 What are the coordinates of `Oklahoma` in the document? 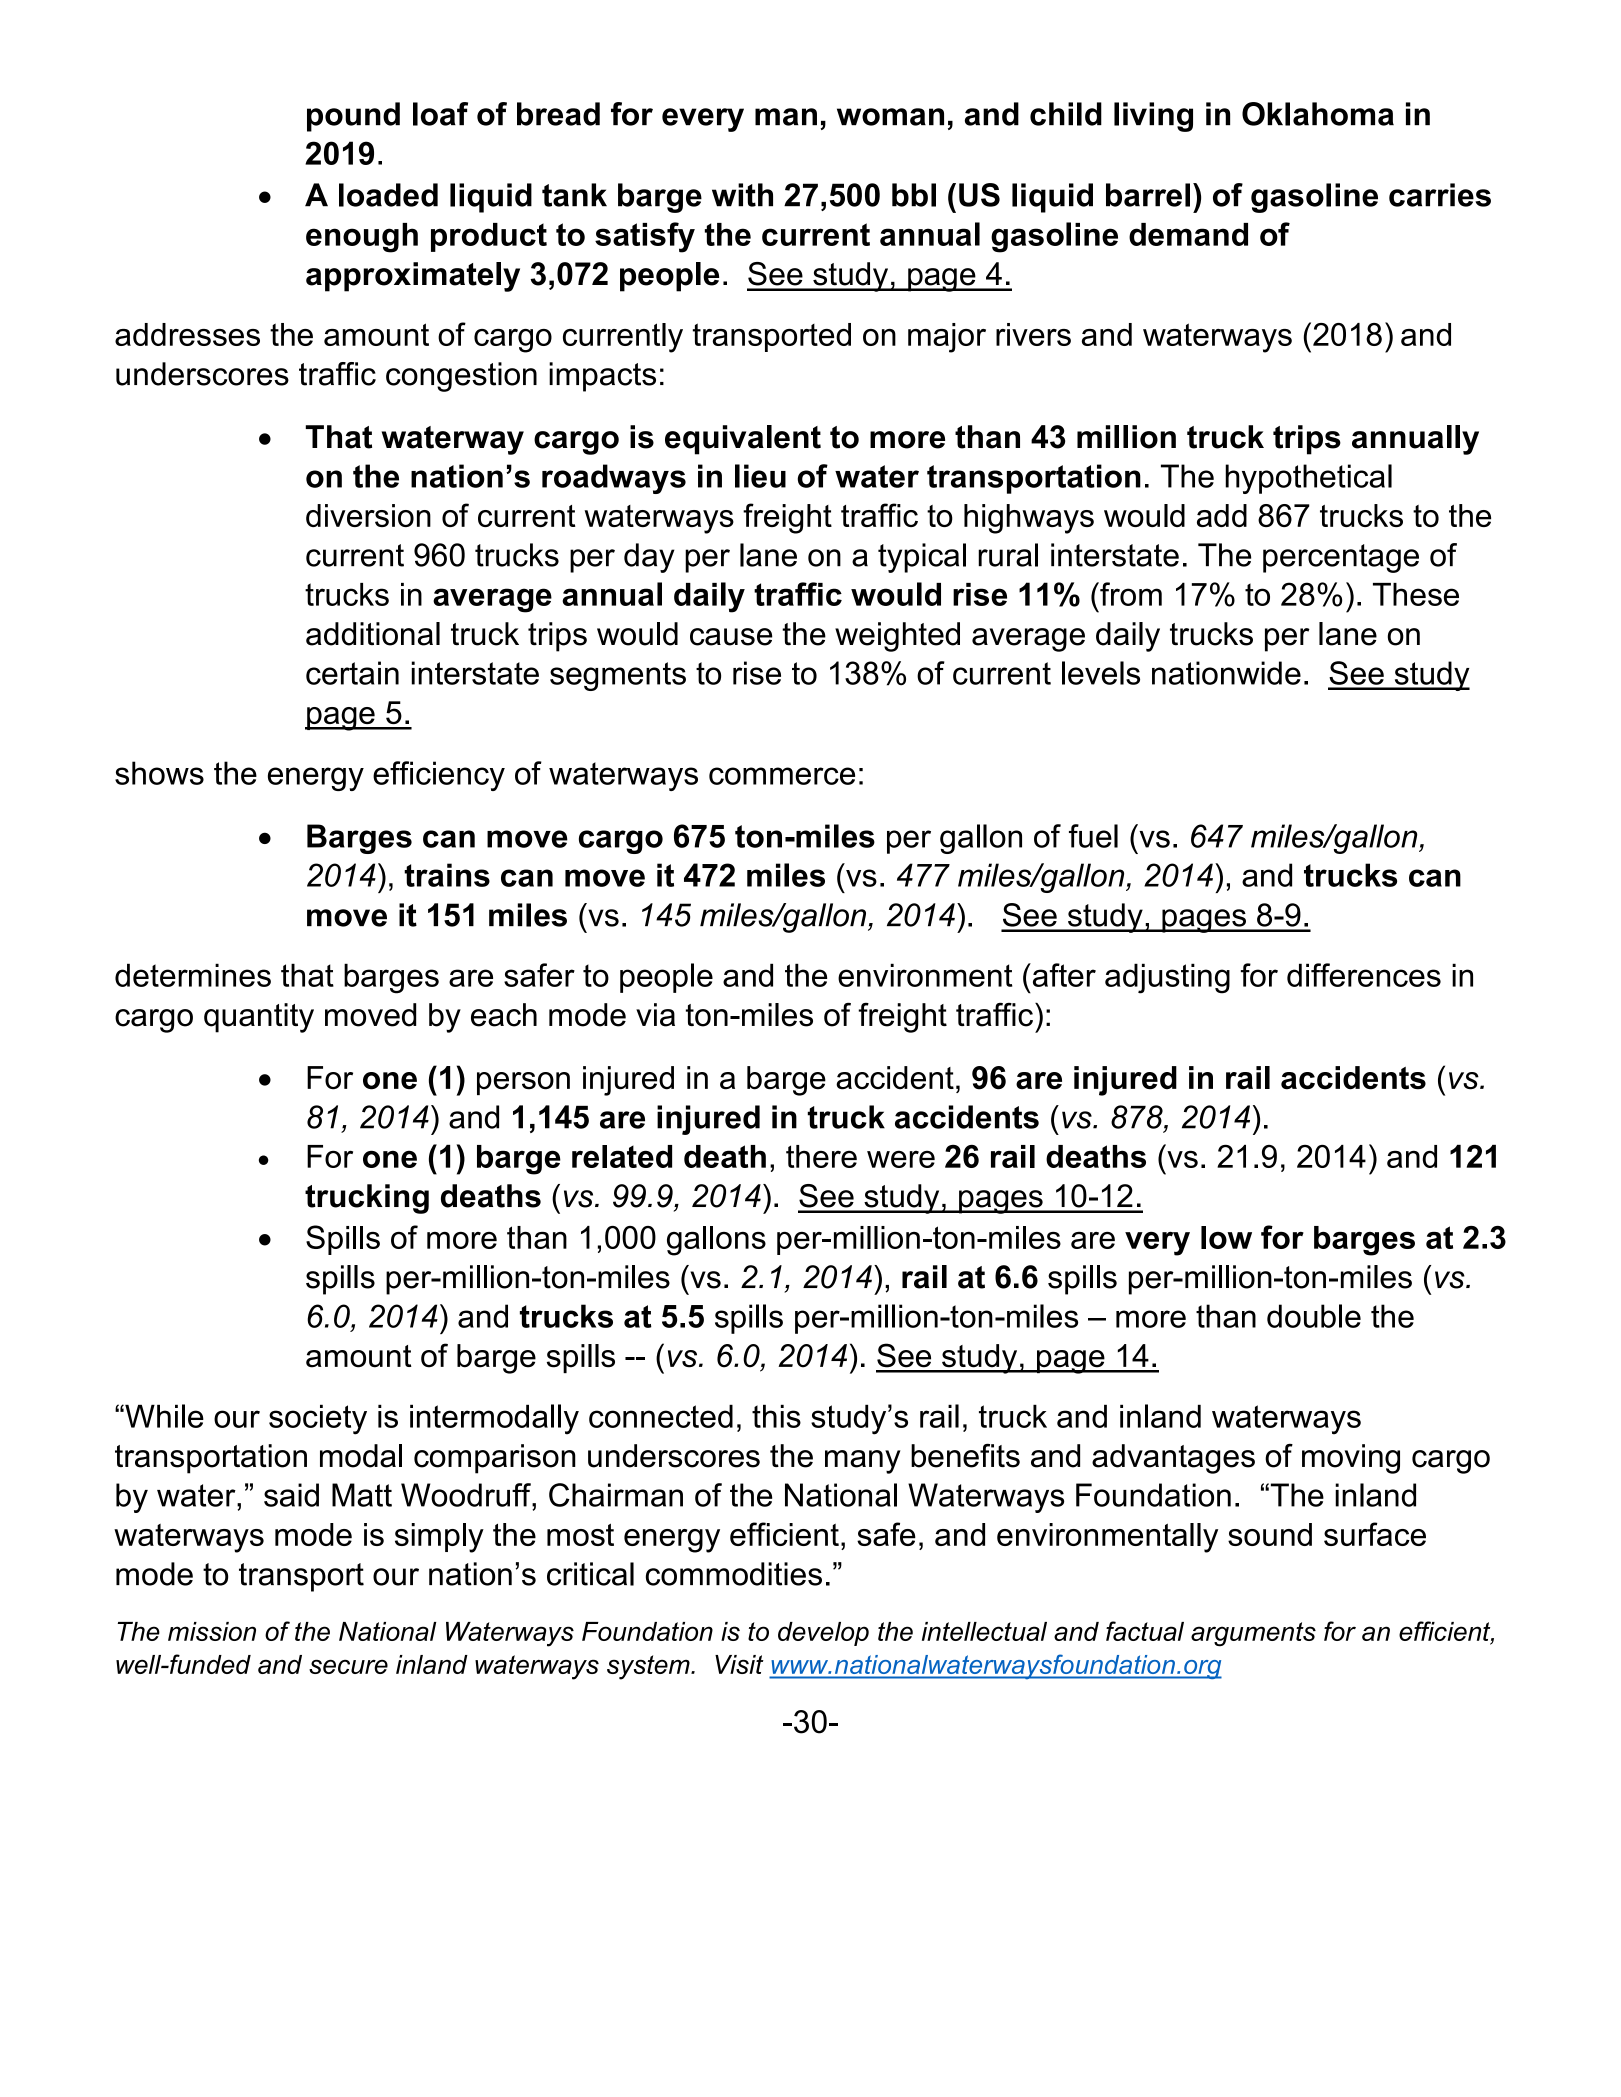 It's located at (1318, 114).
